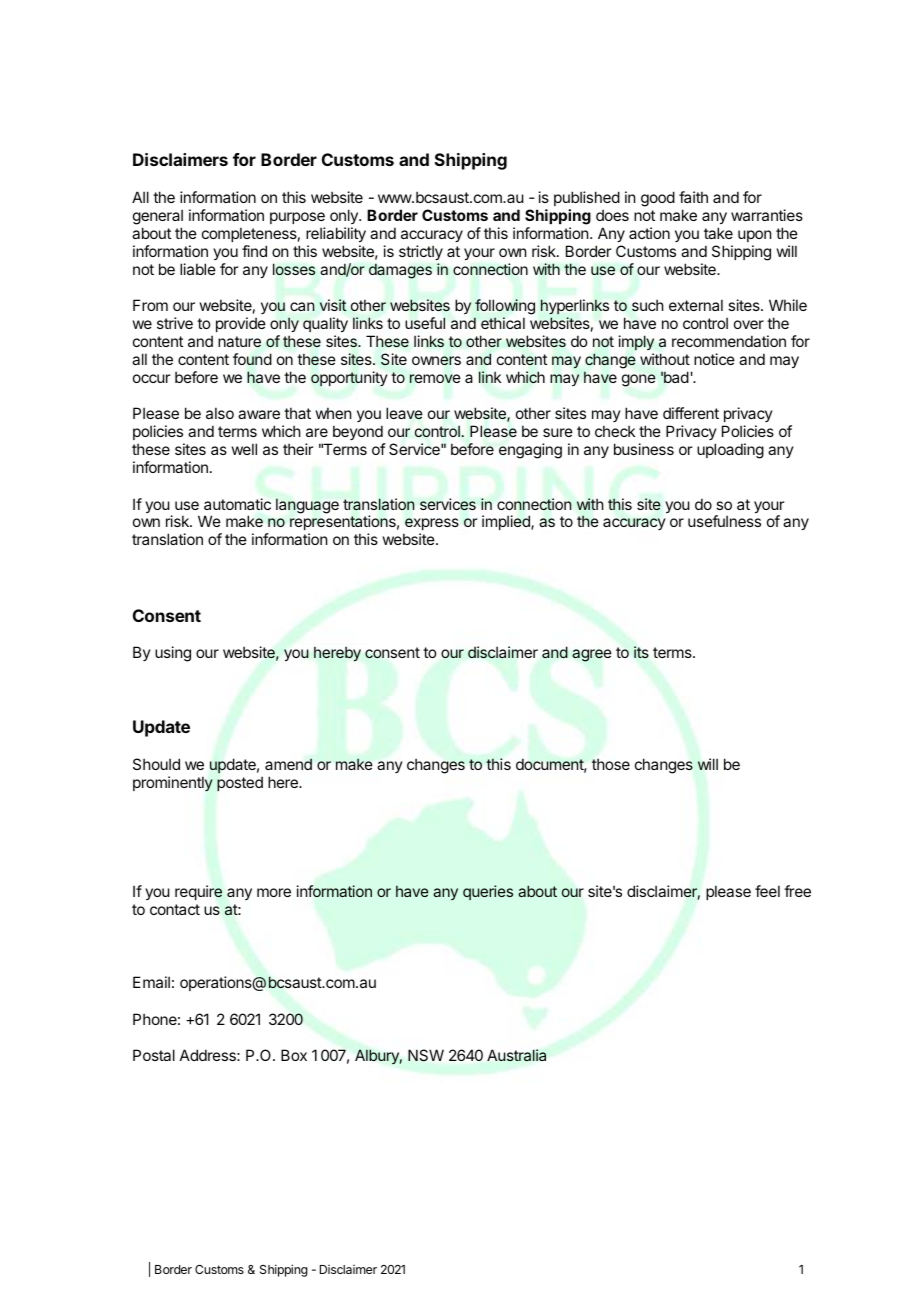  Describe the element at coordinates (173, 654) in the image. I see `using` at that location.
